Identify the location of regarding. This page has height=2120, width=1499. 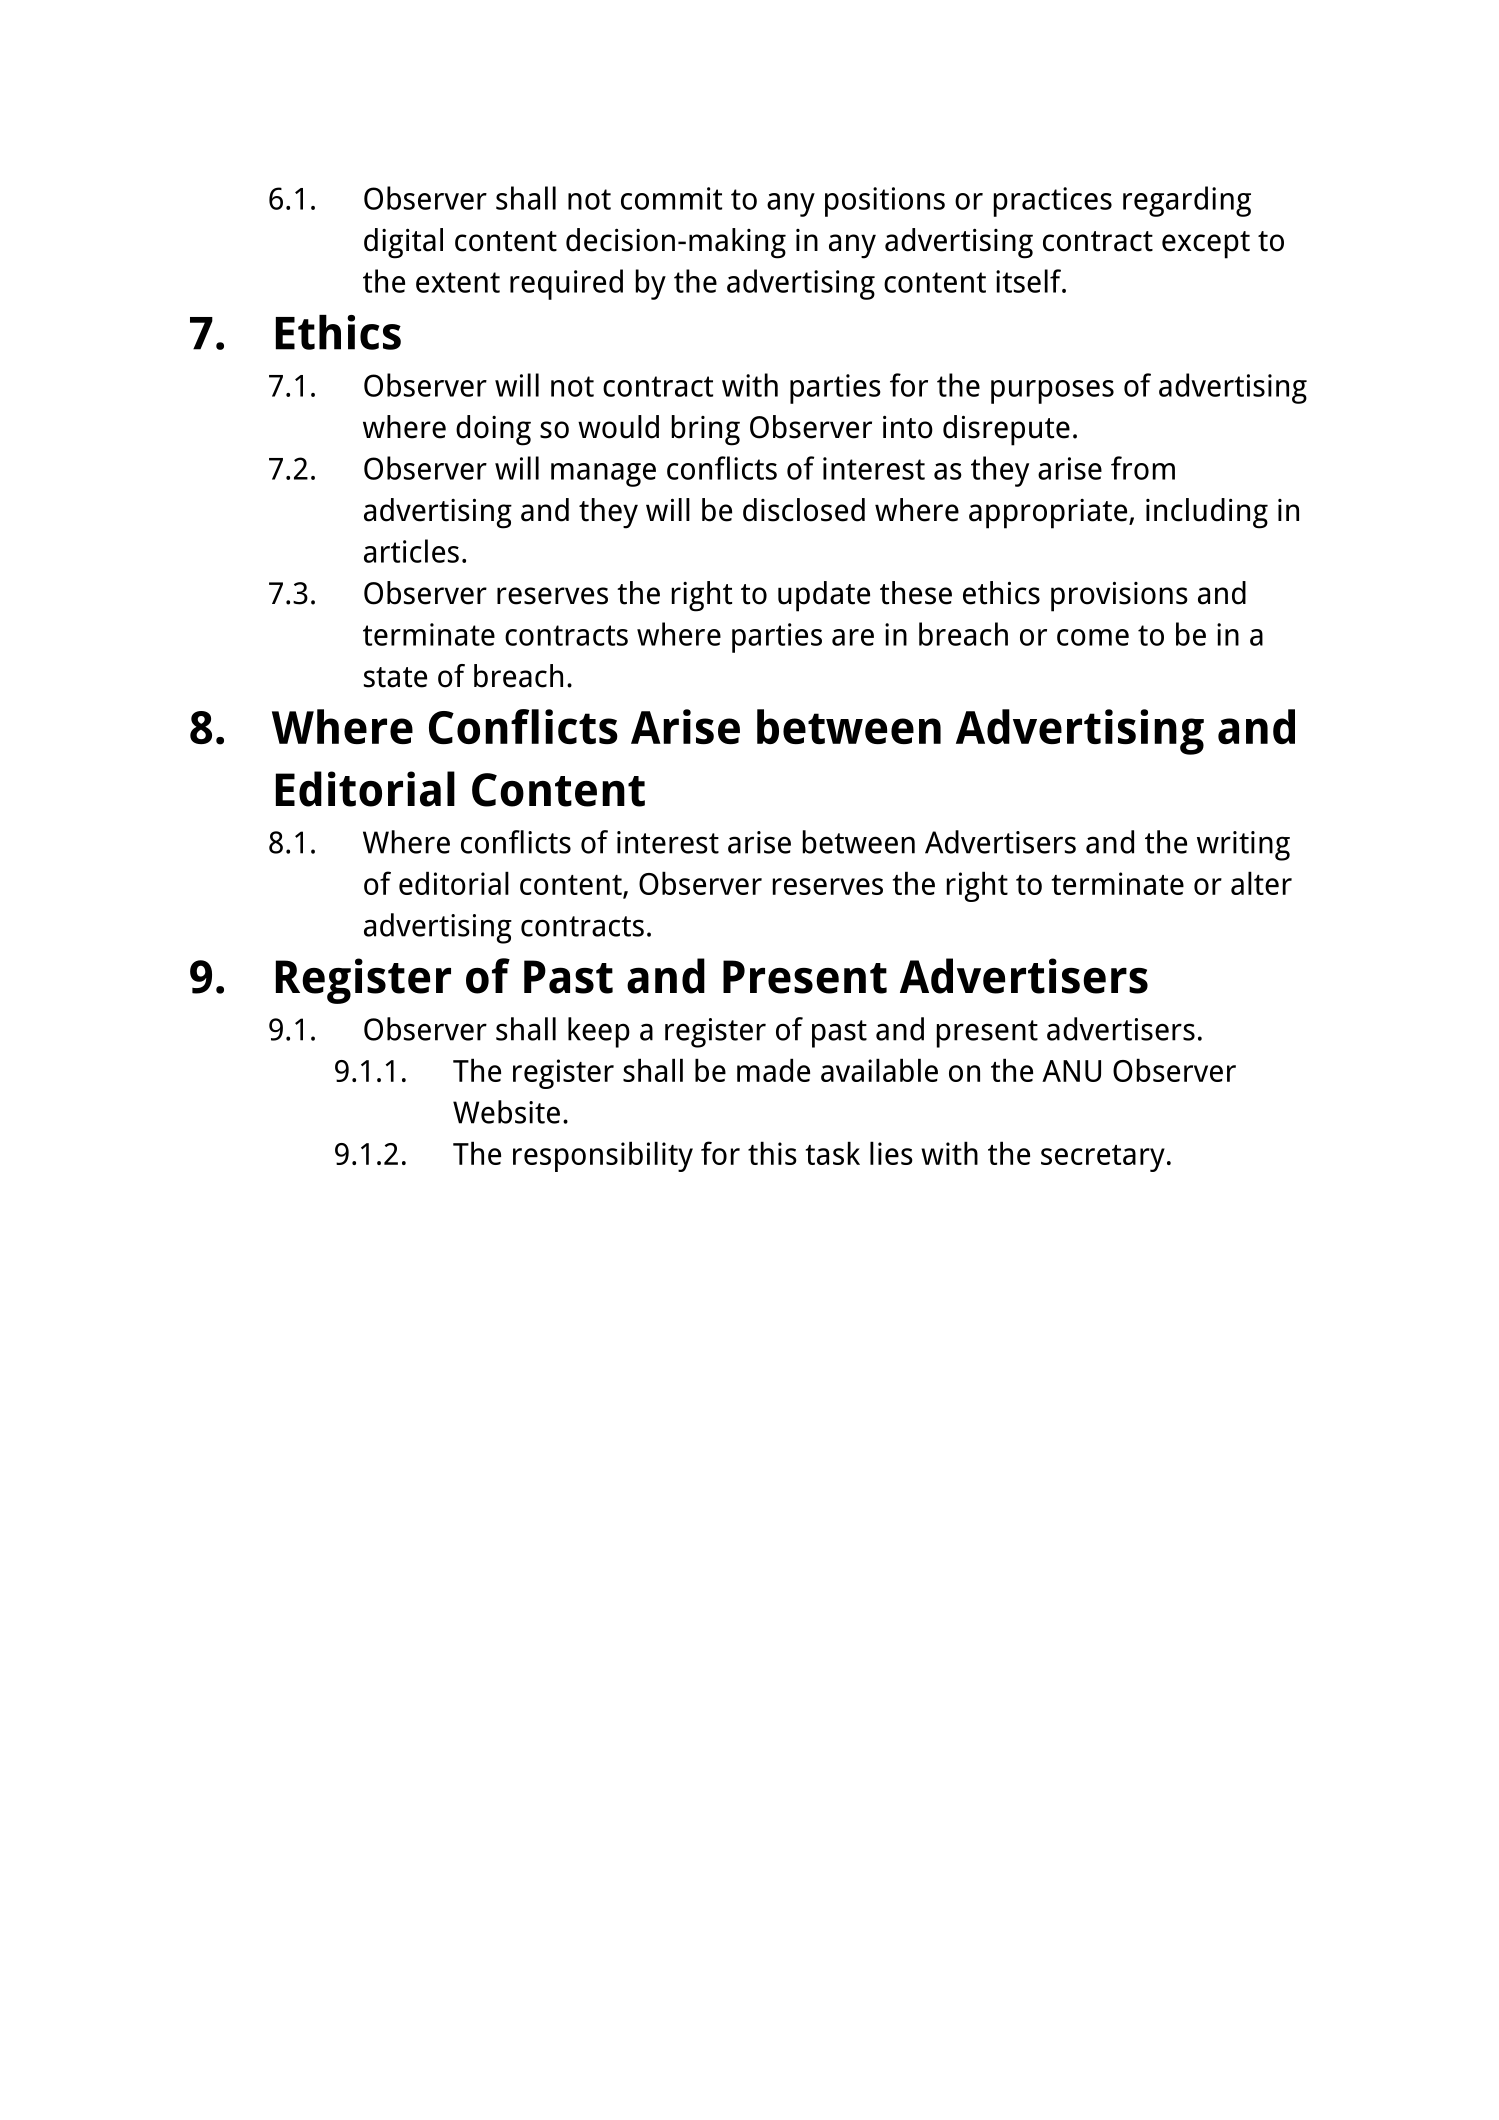
(1187, 201).
